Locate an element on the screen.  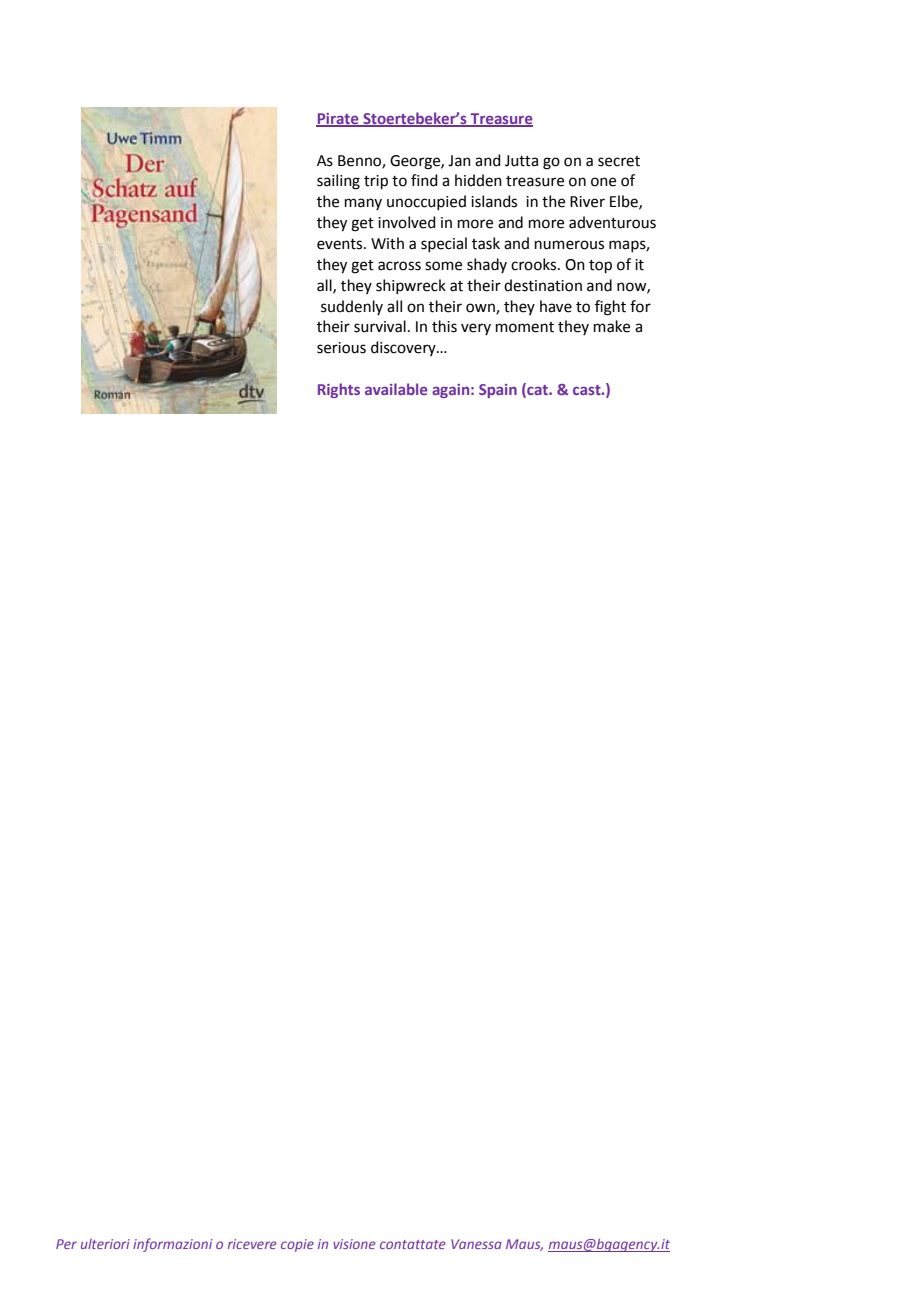
Pirate is located at coordinates (338, 119).
